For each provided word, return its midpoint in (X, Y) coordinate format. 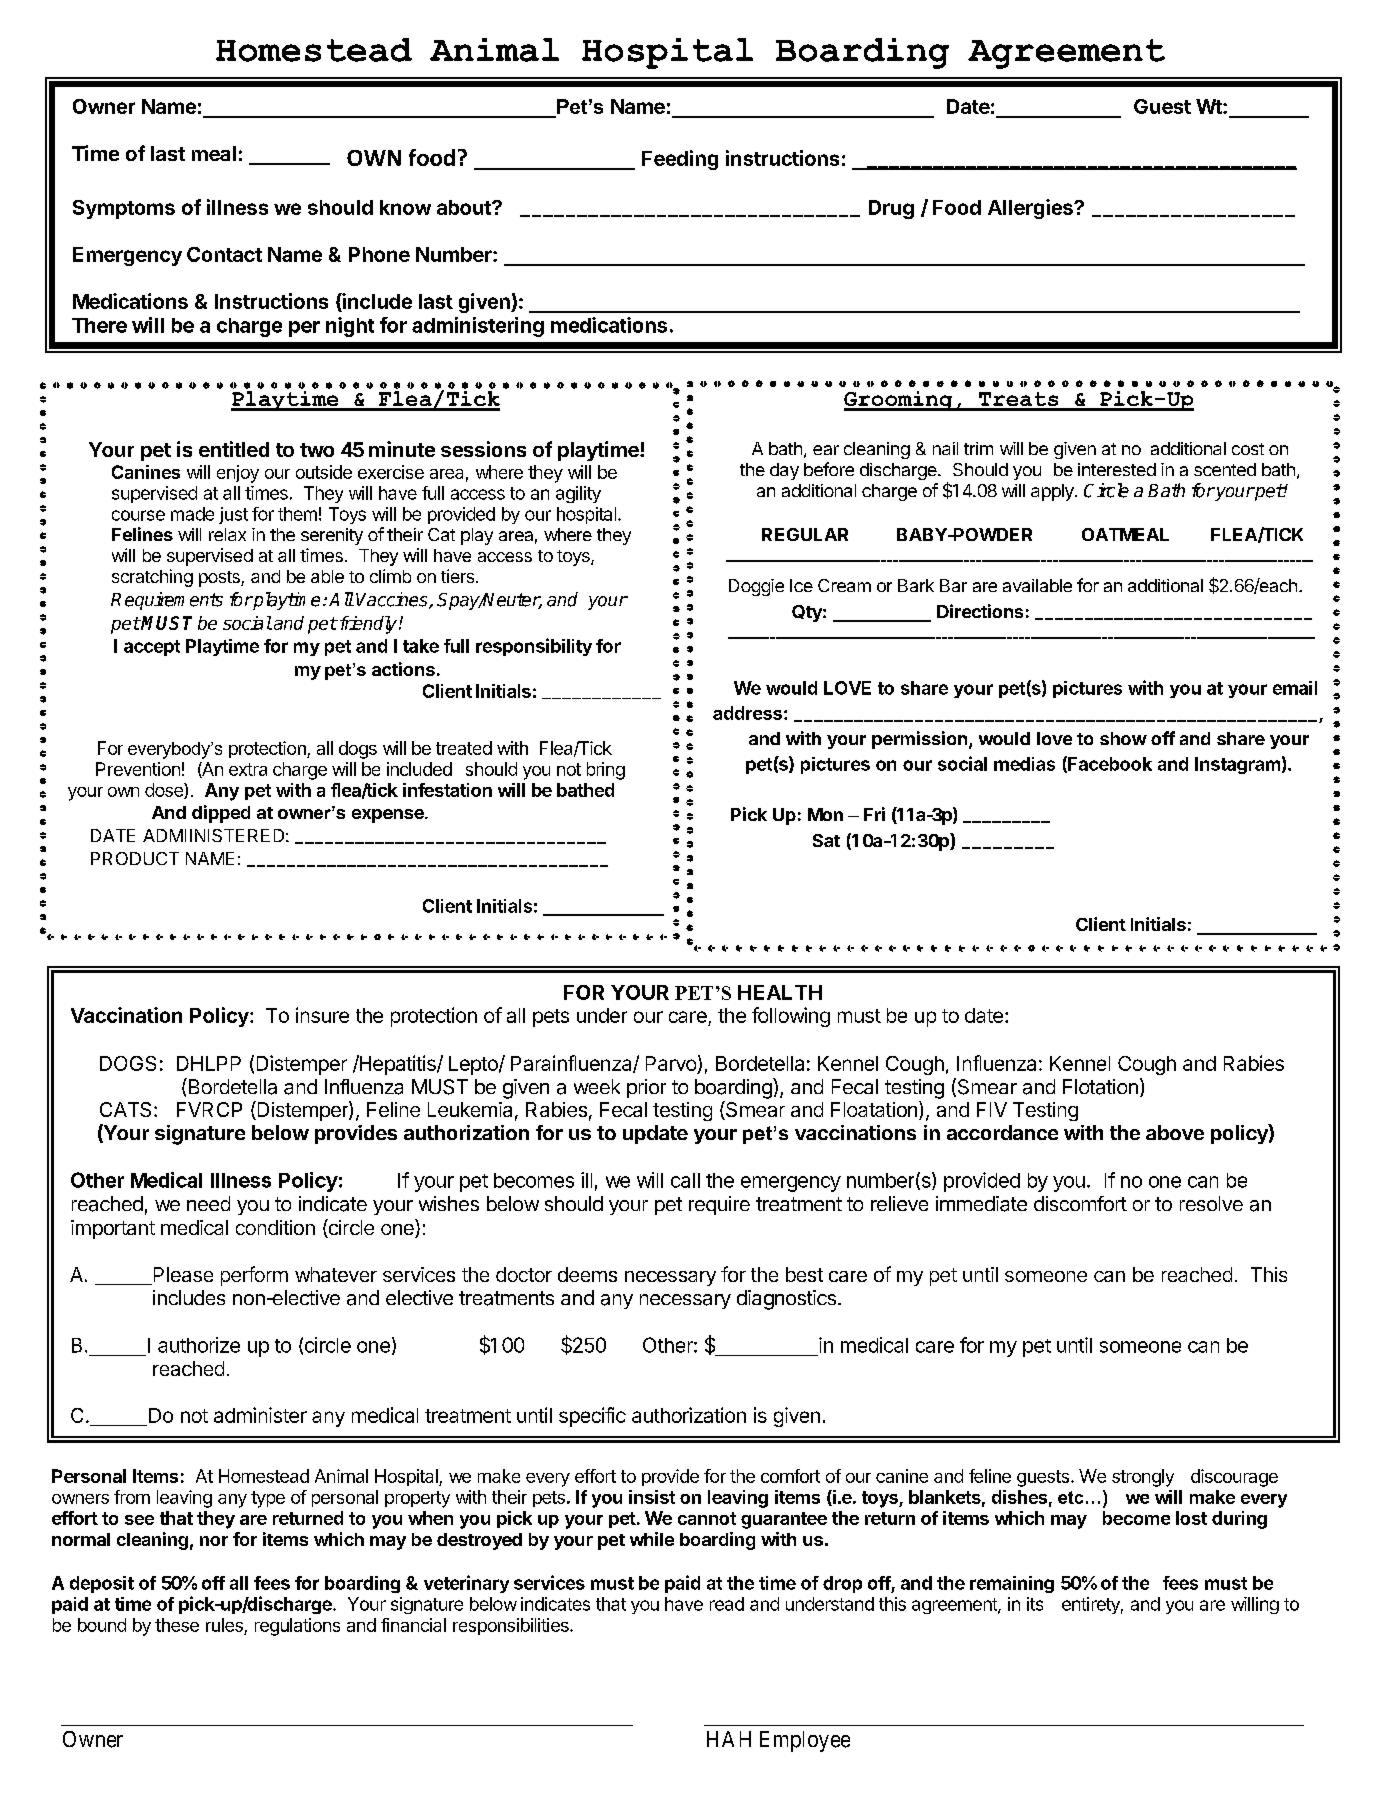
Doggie (756, 587)
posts (220, 579)
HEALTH (780, 992)
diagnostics (786, 1300)
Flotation (1100, 1087)
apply (1053, 492)
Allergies (1031, 209)
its (1035, 1604)
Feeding (680, 160)
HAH (729, 1739)
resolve (1211, 1203)
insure (322, 1015)
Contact (224, 254)
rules (224, 1625)
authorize (199, 1345)
